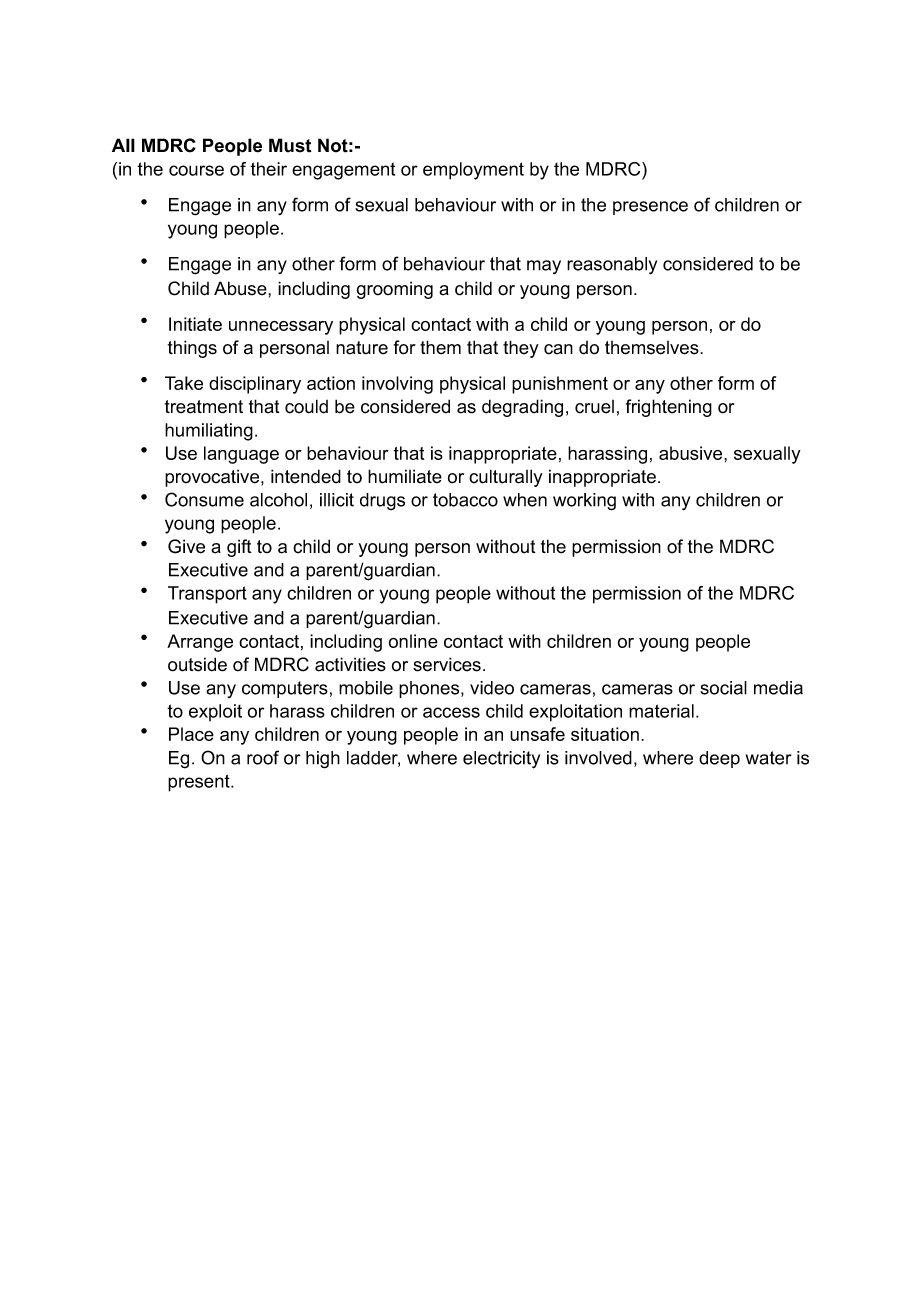  Describe the element at coordinates (473, 171) in the screenshot. I see `employment` at that location.
